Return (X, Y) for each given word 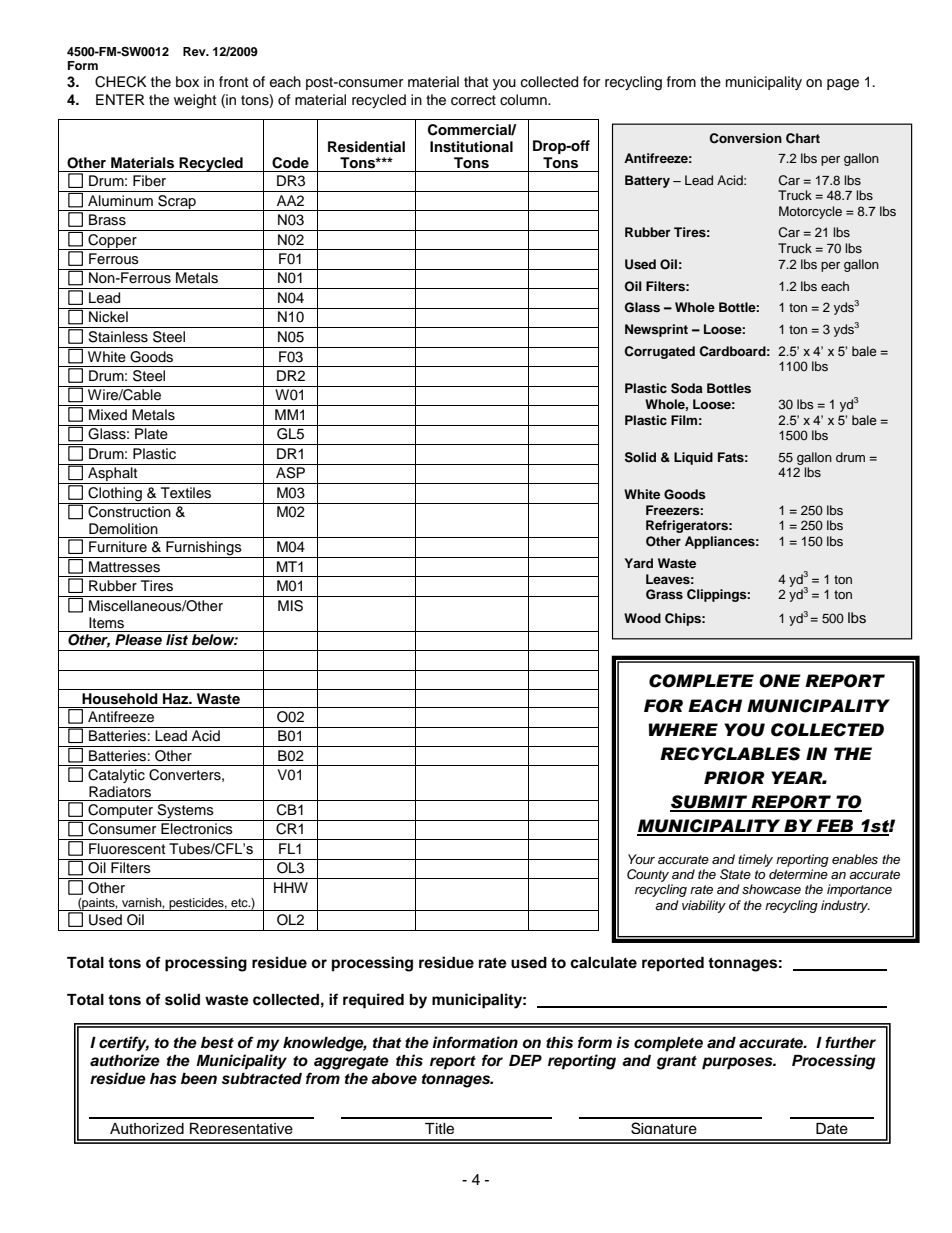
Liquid (693, 458)
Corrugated (660, 352)
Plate (151, 434)
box (187, 82)
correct (473, 100)
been (199, 1079)
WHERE (683, 729)
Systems (185, 812)
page (843, 85)
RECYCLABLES (730, 754)
